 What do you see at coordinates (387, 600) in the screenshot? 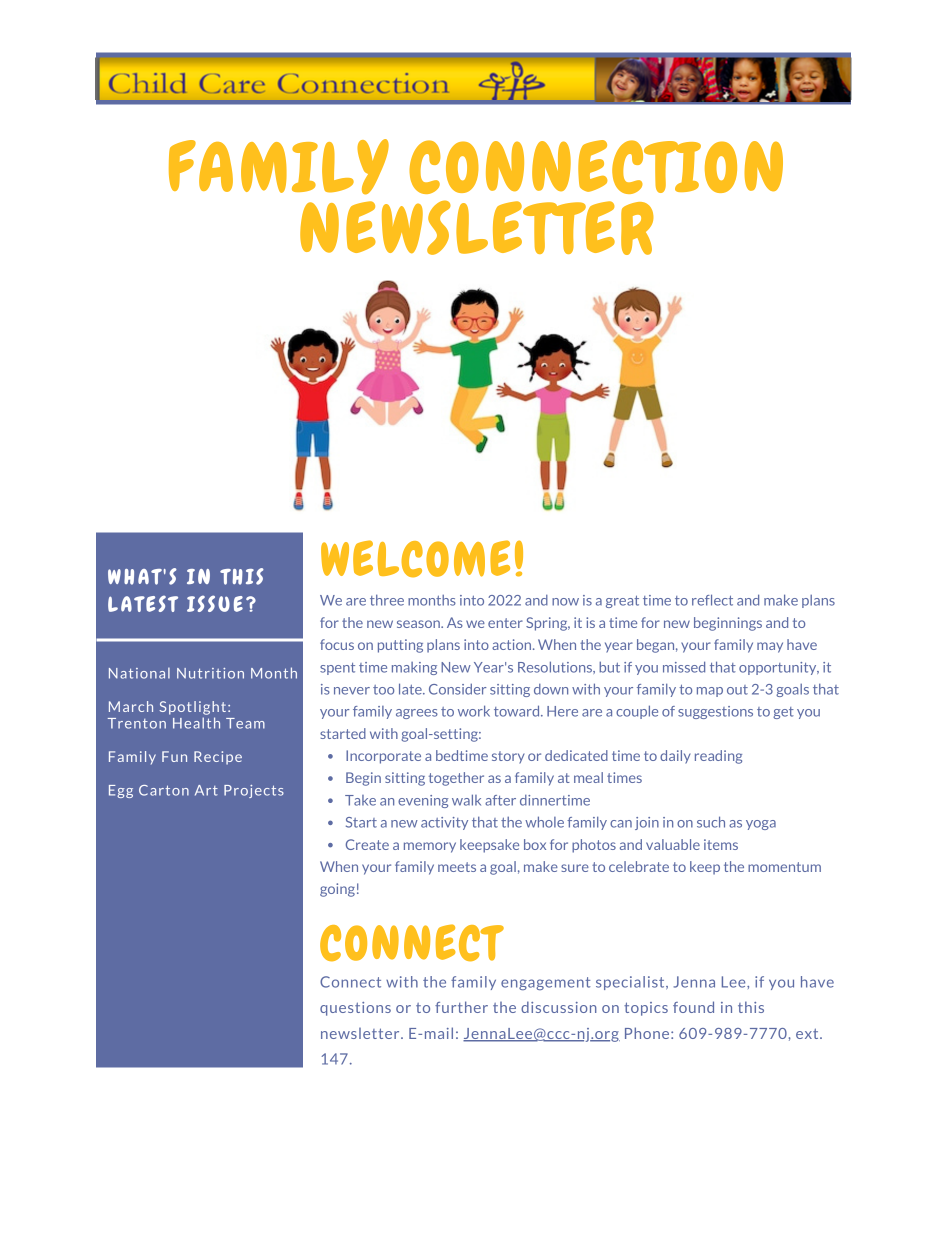
I see `three` at bounding box center [387, 600].
